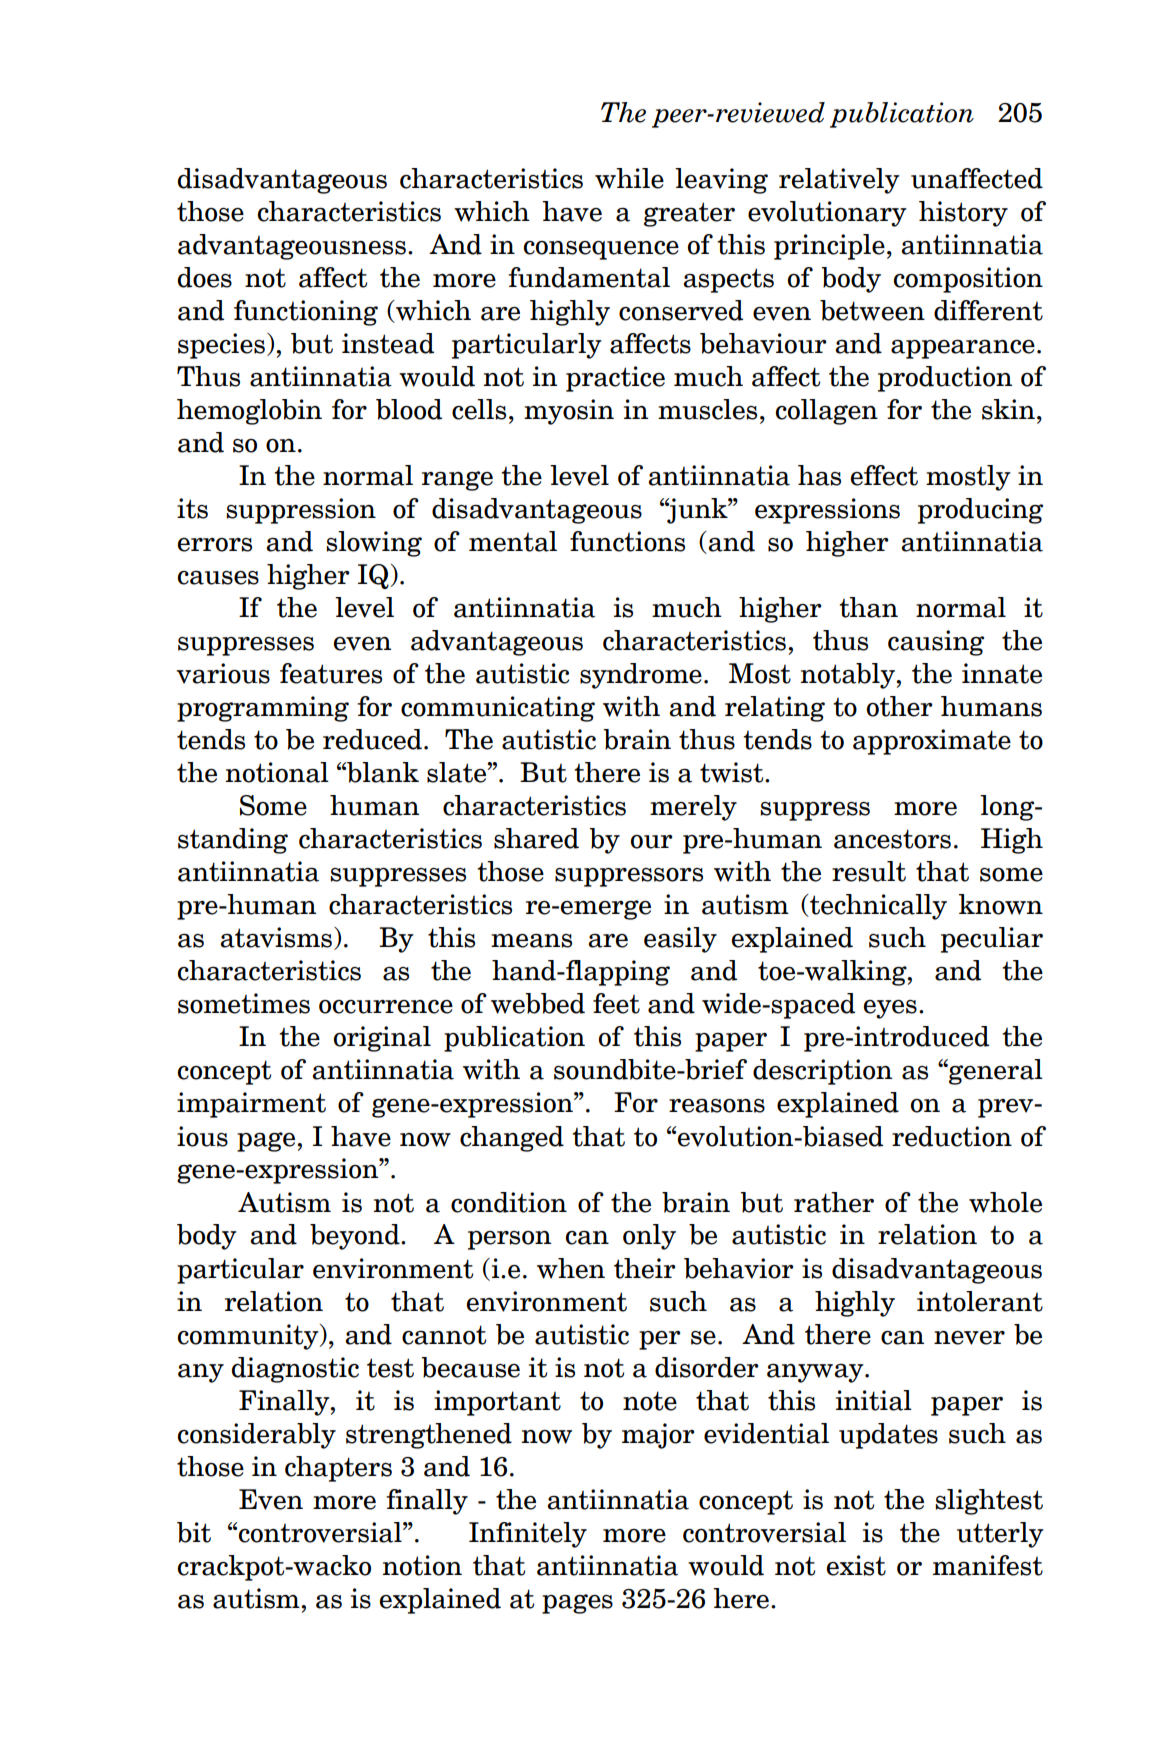  What do you see at coordinates (536, 838) in the image?
I see `shared` at bounding box center [536, 838].
